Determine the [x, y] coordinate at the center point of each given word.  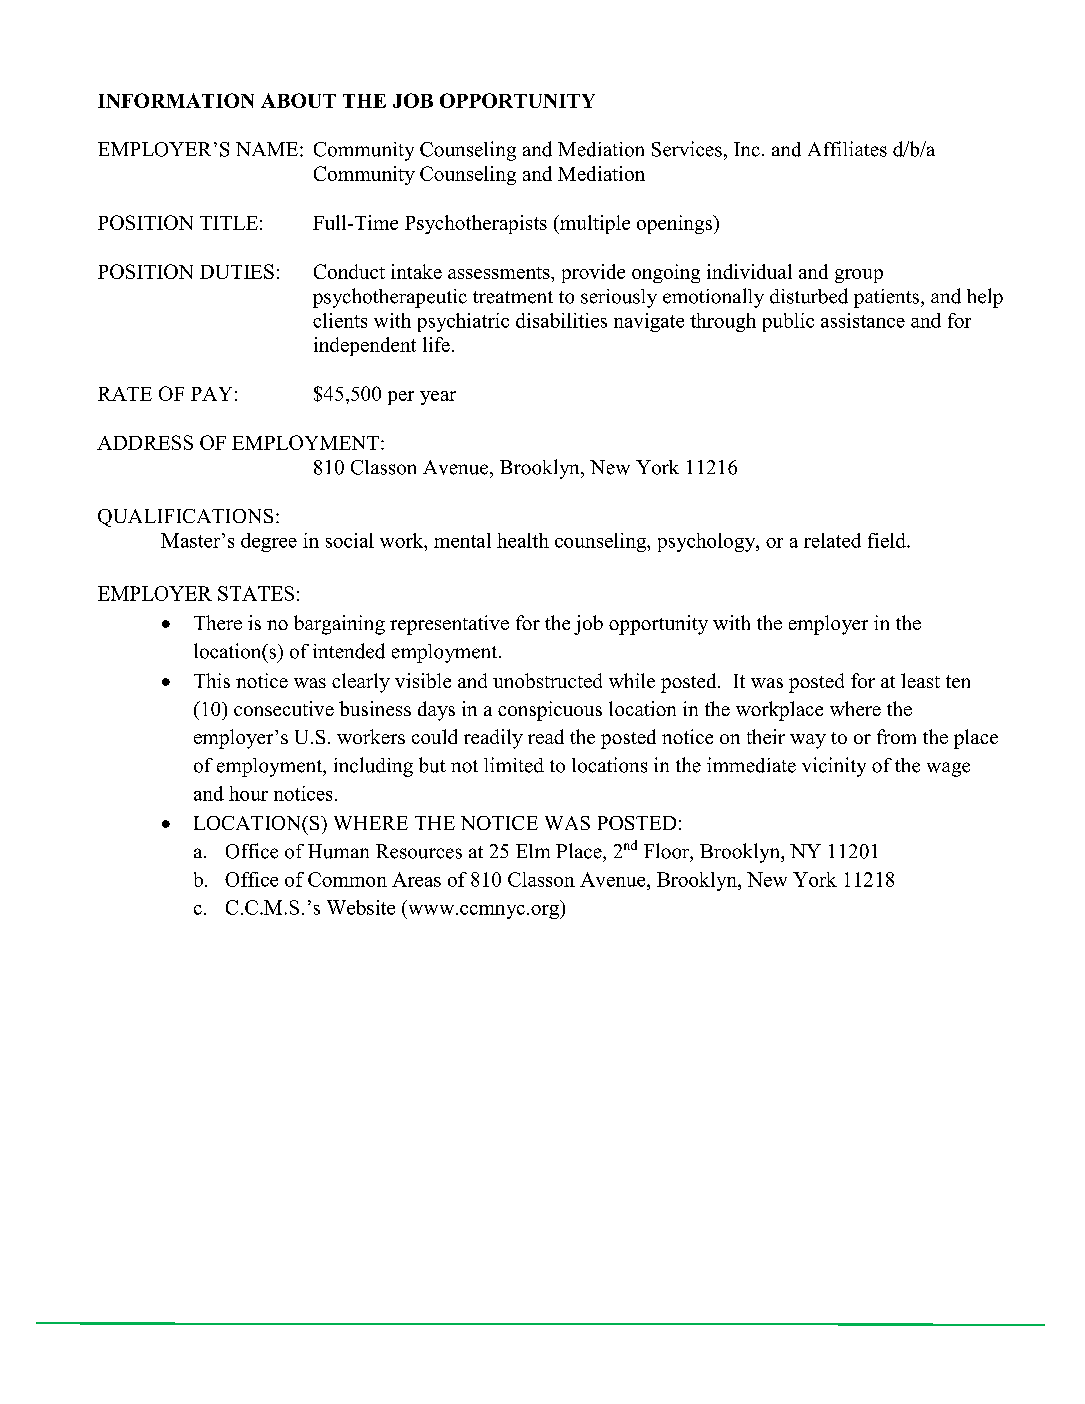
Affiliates [847, 149]
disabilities [561, 320]
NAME [267, 149]
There [218, 622]
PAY [211, 394]
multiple [593, 224]
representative [449, 625]
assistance [863, 320]
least [920, 680]
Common [347, 879]
